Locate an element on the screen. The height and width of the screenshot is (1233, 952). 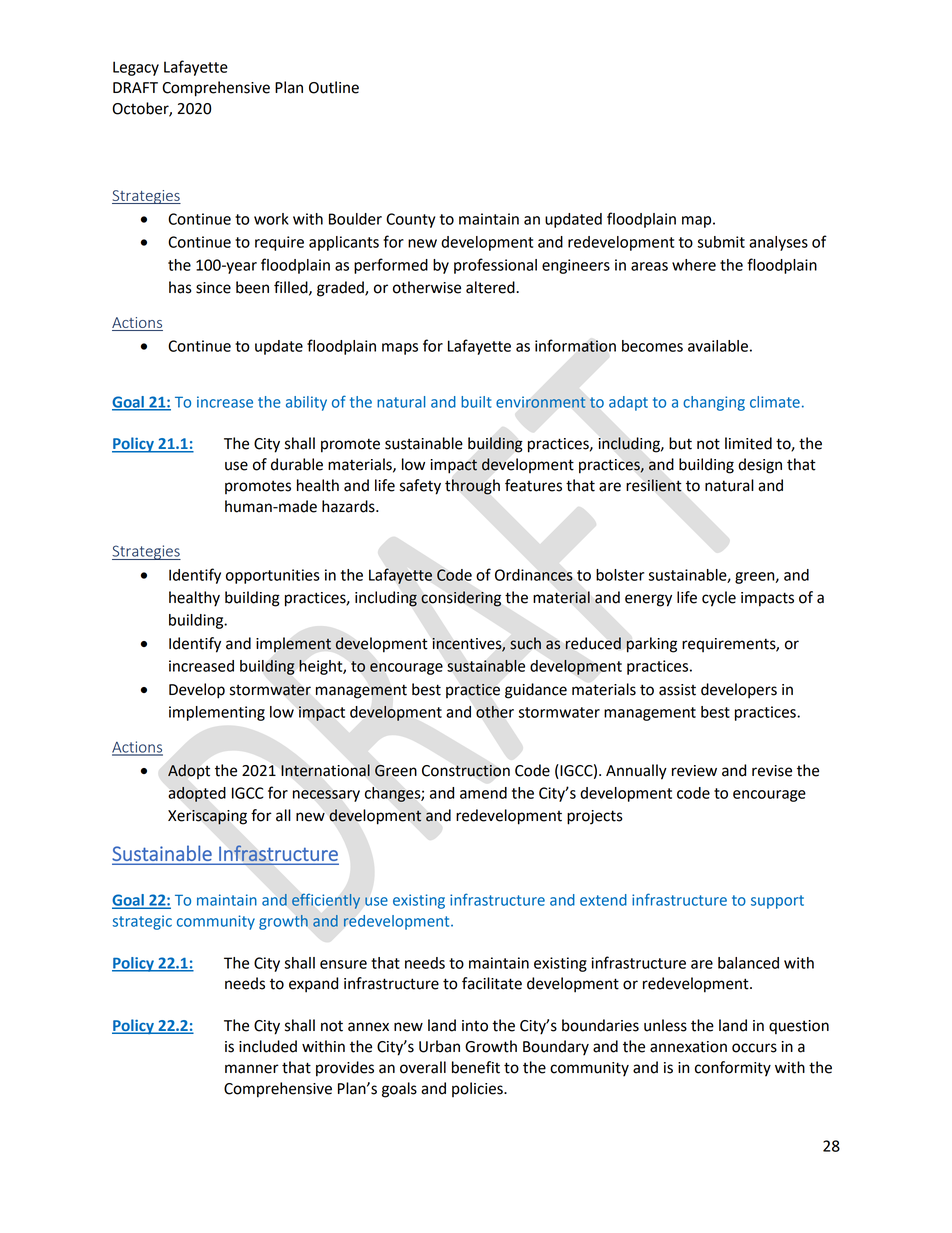
manner is located at coordinates (252, 1069).
